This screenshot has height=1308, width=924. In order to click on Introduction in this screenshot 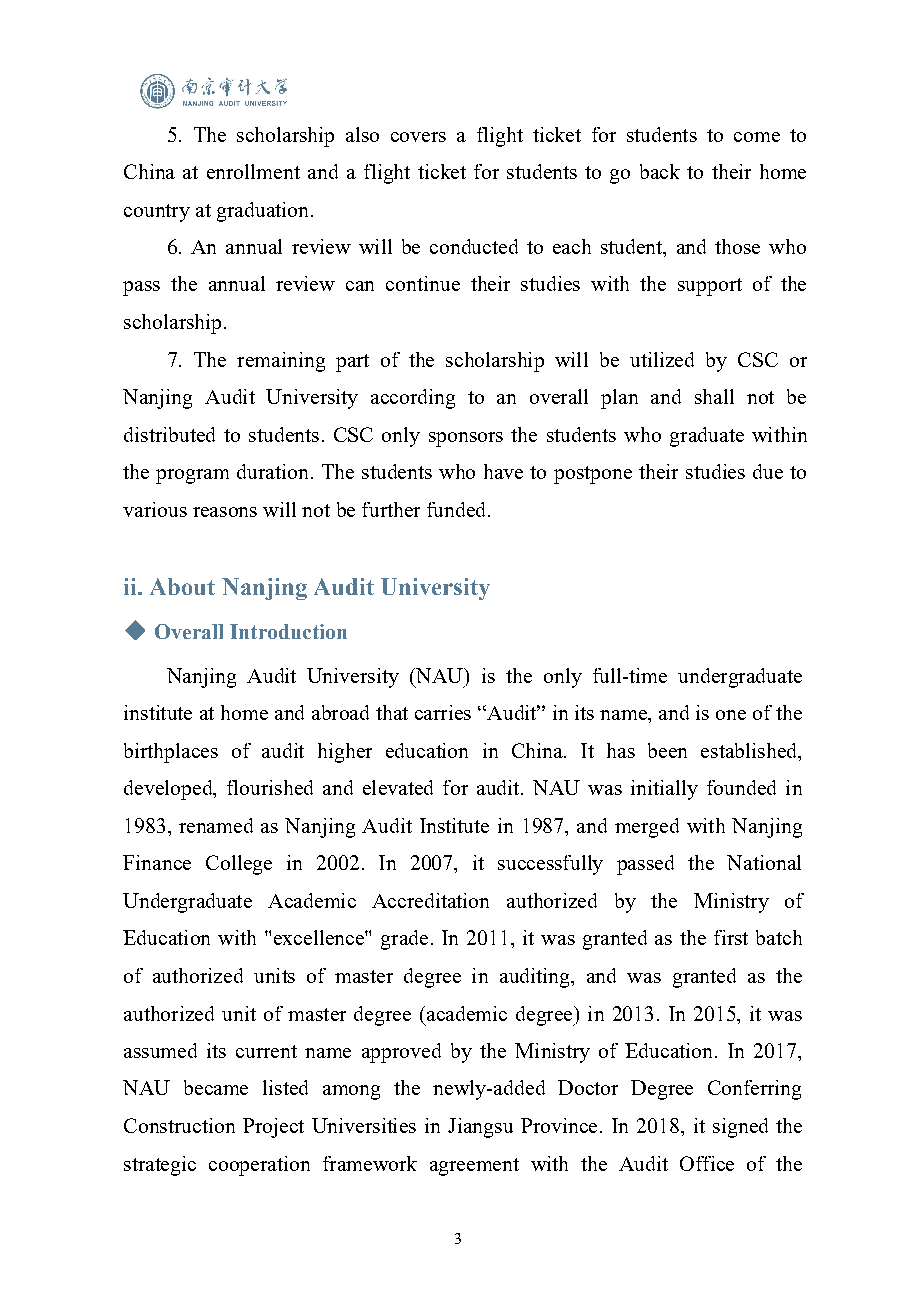, I will do `click(288, 631)`.
